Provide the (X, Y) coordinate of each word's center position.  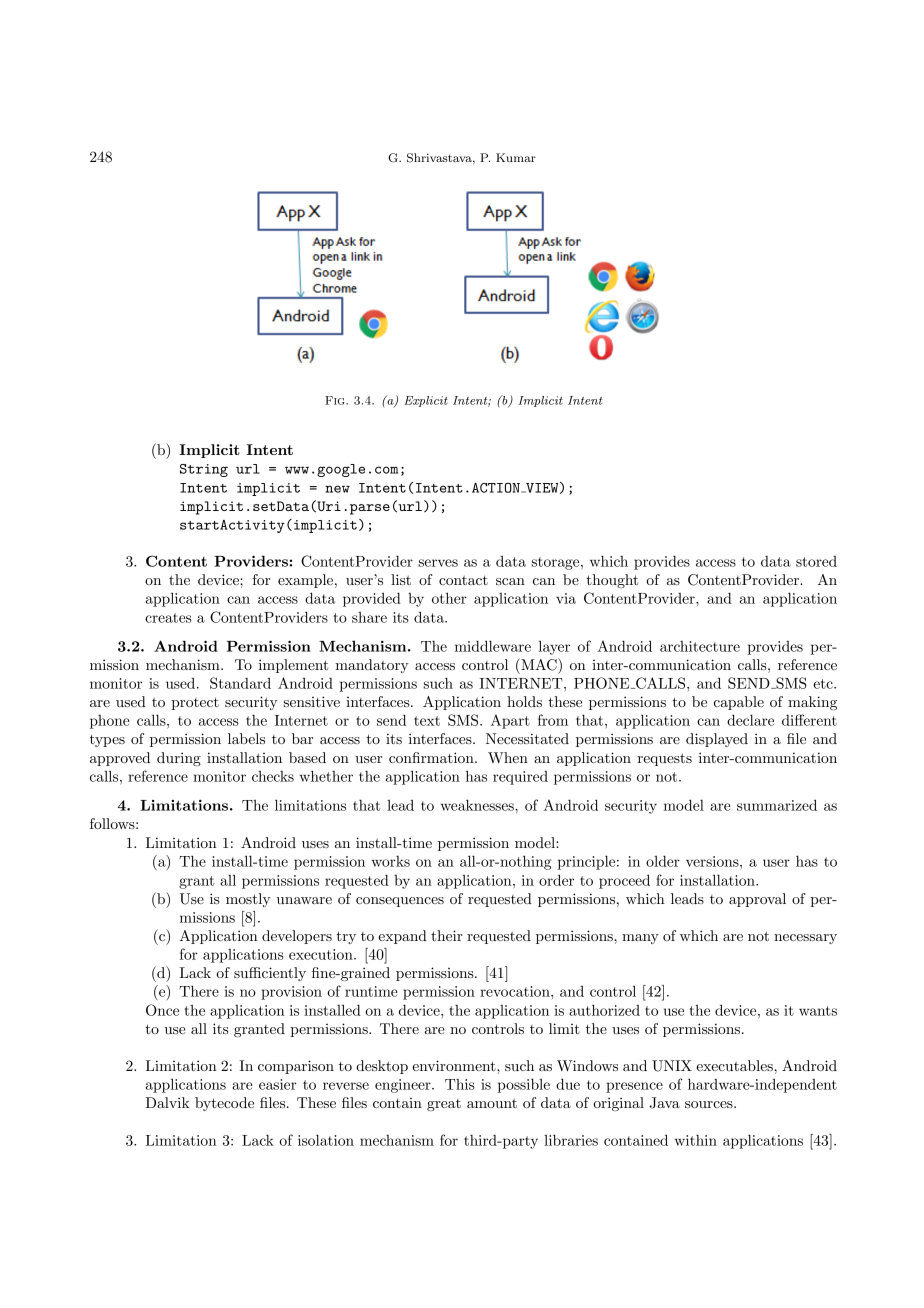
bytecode (224, 1104)
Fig (336, 400)
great (444, 1105)
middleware (493, 646)
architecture (700, 646)
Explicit (426, 401)
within (695, 1140)
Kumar (516, 157)
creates (168, 618)
